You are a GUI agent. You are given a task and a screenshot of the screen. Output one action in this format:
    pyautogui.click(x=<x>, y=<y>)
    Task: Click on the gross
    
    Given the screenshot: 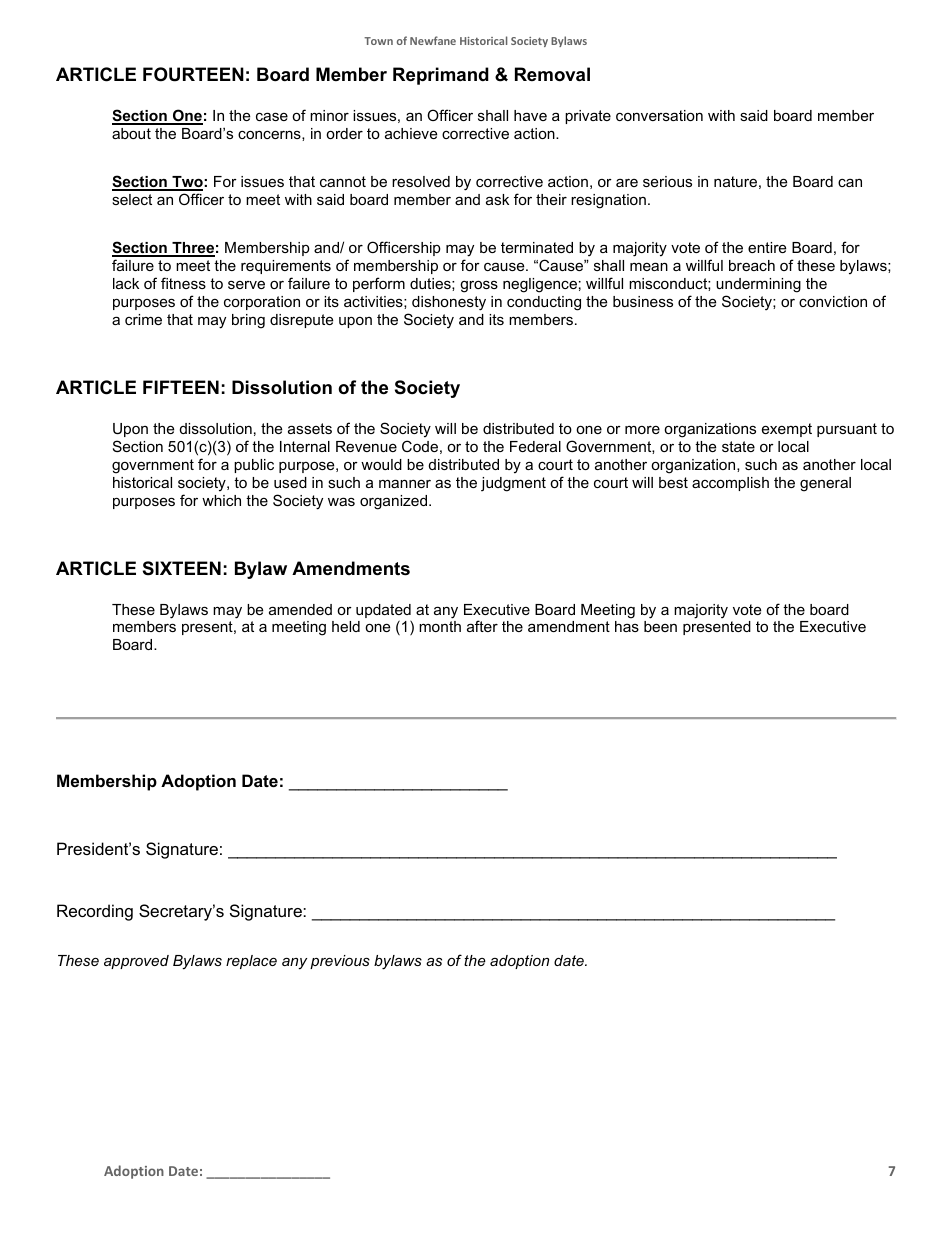 What is the action you would take?
    pyautogui.click(x=479, y=287)
